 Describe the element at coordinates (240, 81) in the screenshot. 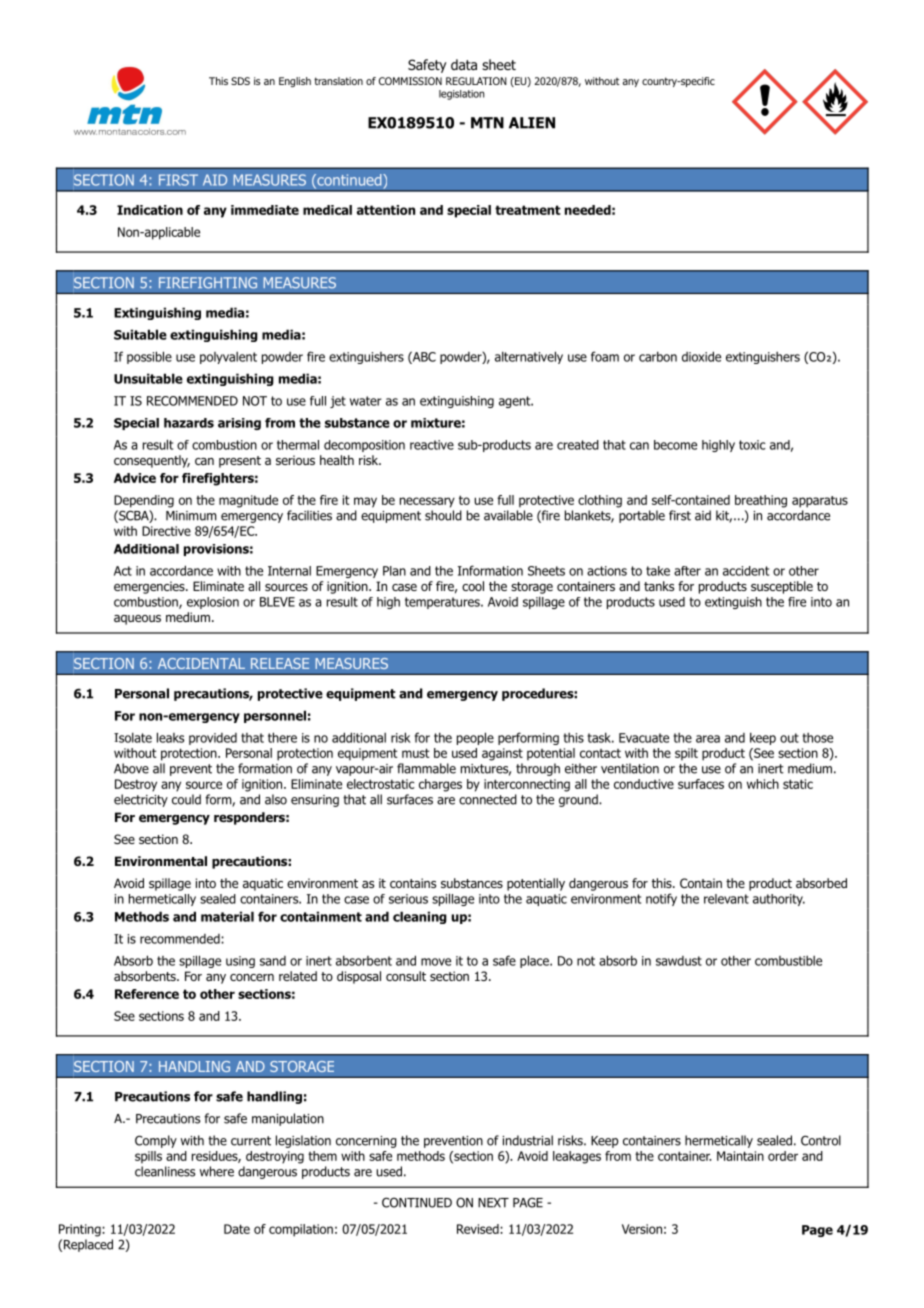

I see `SDS` at that location.
